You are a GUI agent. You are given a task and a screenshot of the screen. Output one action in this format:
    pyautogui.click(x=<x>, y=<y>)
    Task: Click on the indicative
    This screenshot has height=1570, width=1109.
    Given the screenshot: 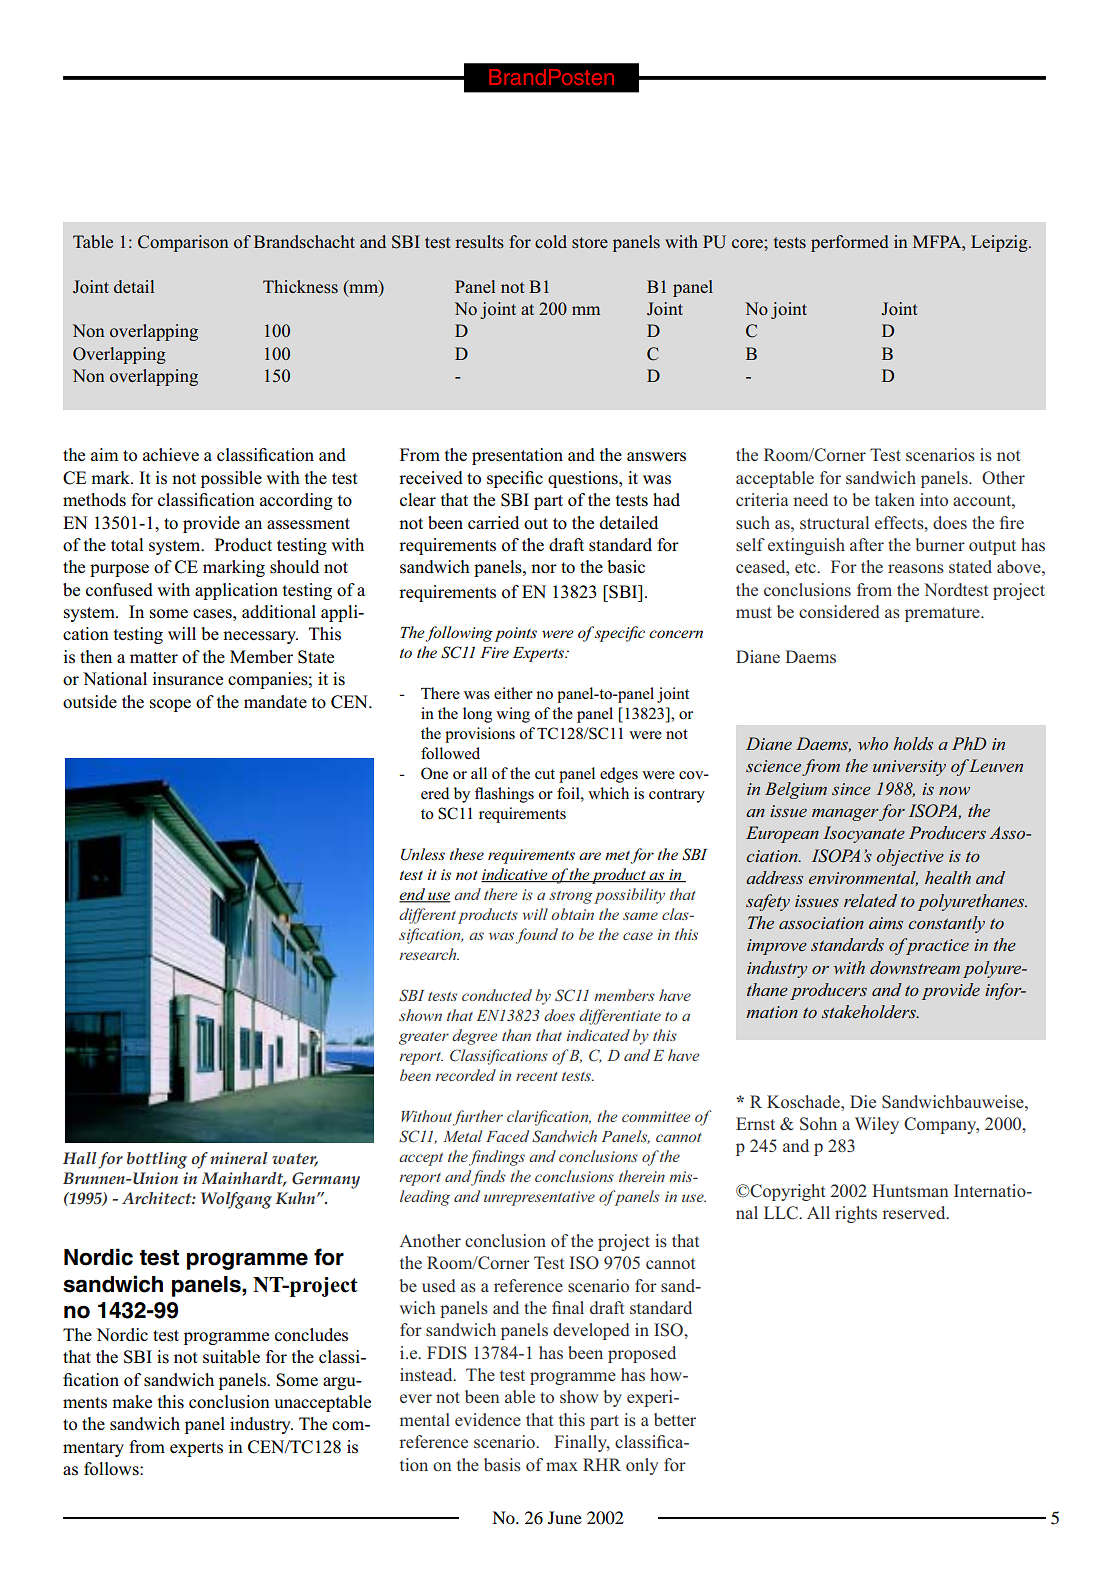 What is the action you would take?
    pyautogui.click(x=515, y=875)
